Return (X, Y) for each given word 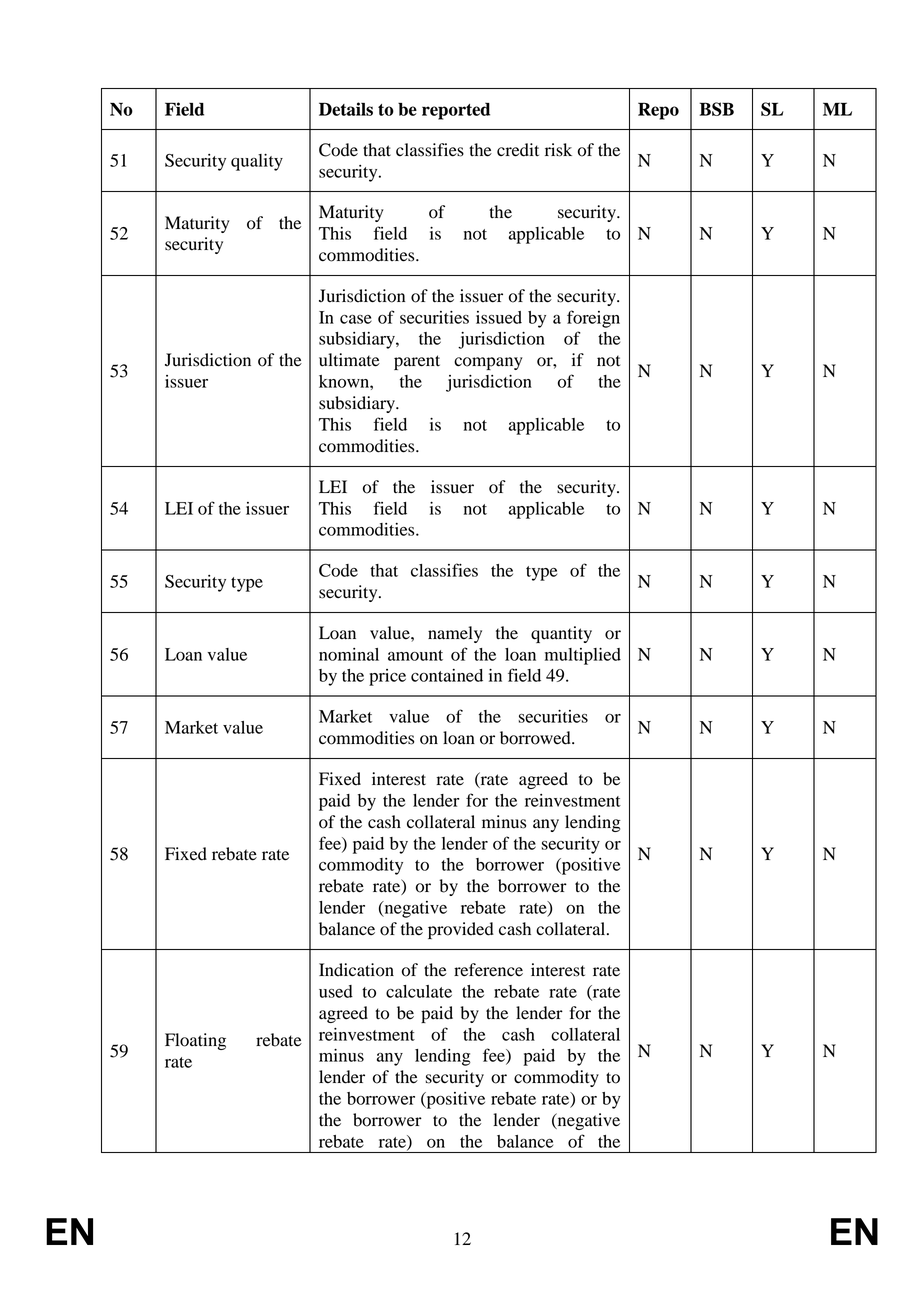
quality (257, 162)
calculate (419, 991)
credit (518, 150)
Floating (195, 1041)
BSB (716, 109)
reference (488, 970)
